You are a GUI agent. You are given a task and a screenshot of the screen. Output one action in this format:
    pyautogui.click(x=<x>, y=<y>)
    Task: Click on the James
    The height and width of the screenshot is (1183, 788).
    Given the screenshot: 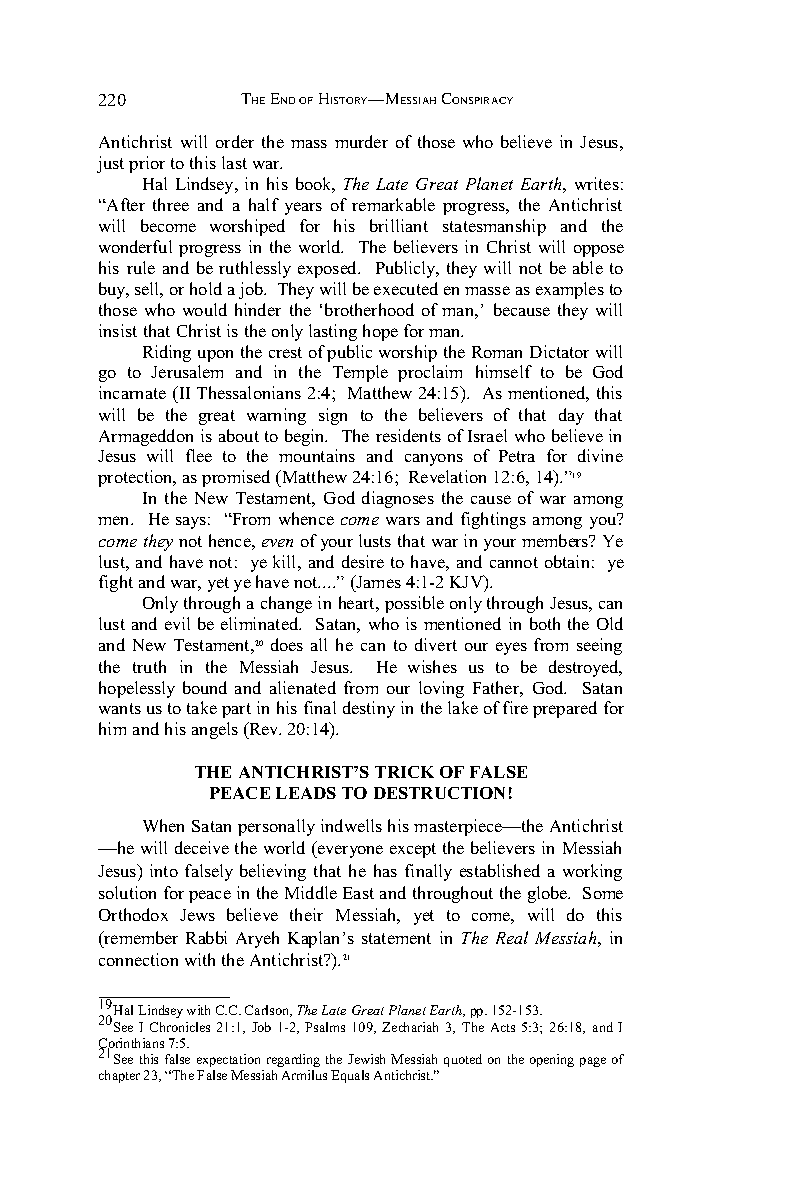 What is the action you would take?
    pyautogui.click(x=377, y=583)
